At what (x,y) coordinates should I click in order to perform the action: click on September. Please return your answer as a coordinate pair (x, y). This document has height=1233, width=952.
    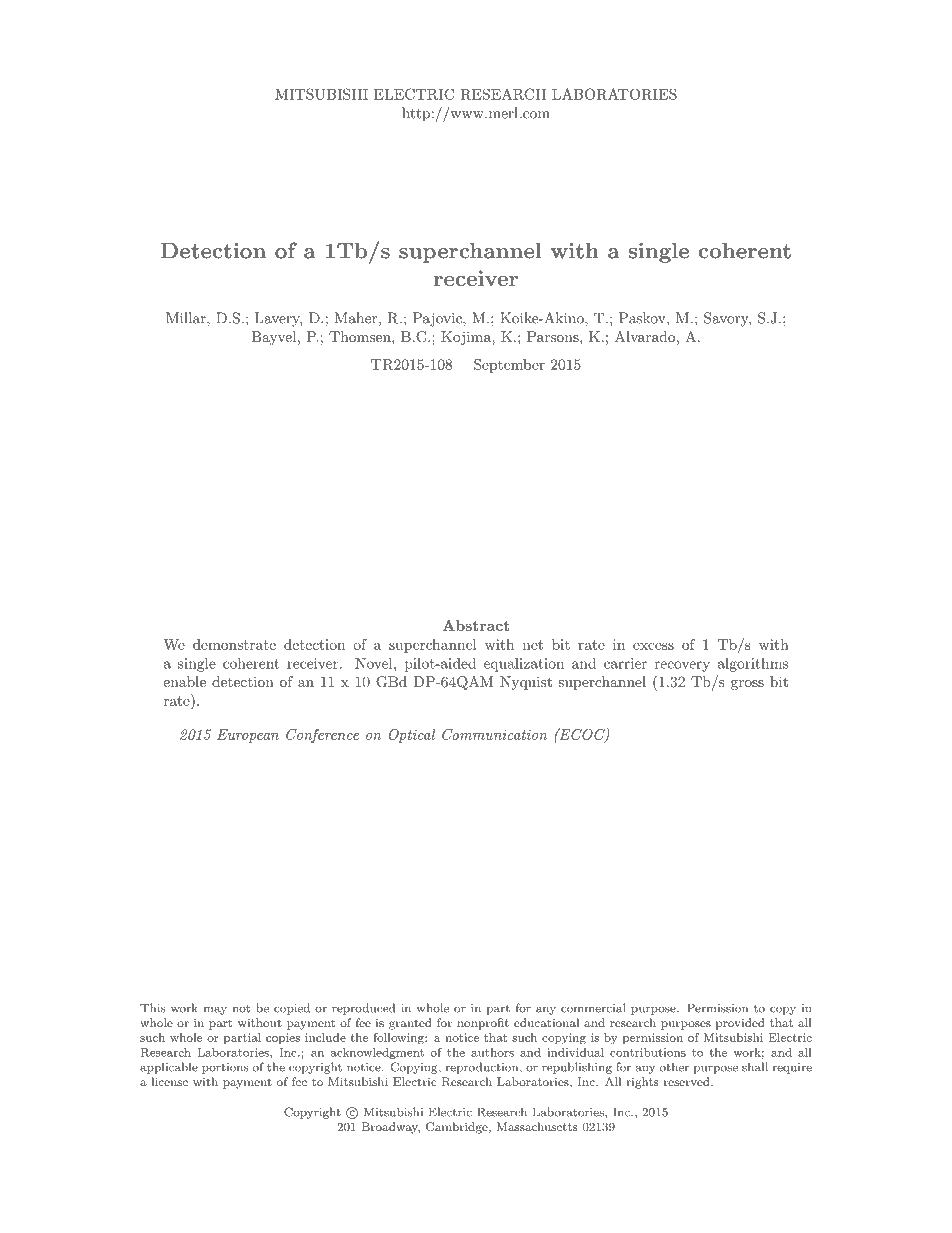
    Looking at the image, I should click on (509, 366).
